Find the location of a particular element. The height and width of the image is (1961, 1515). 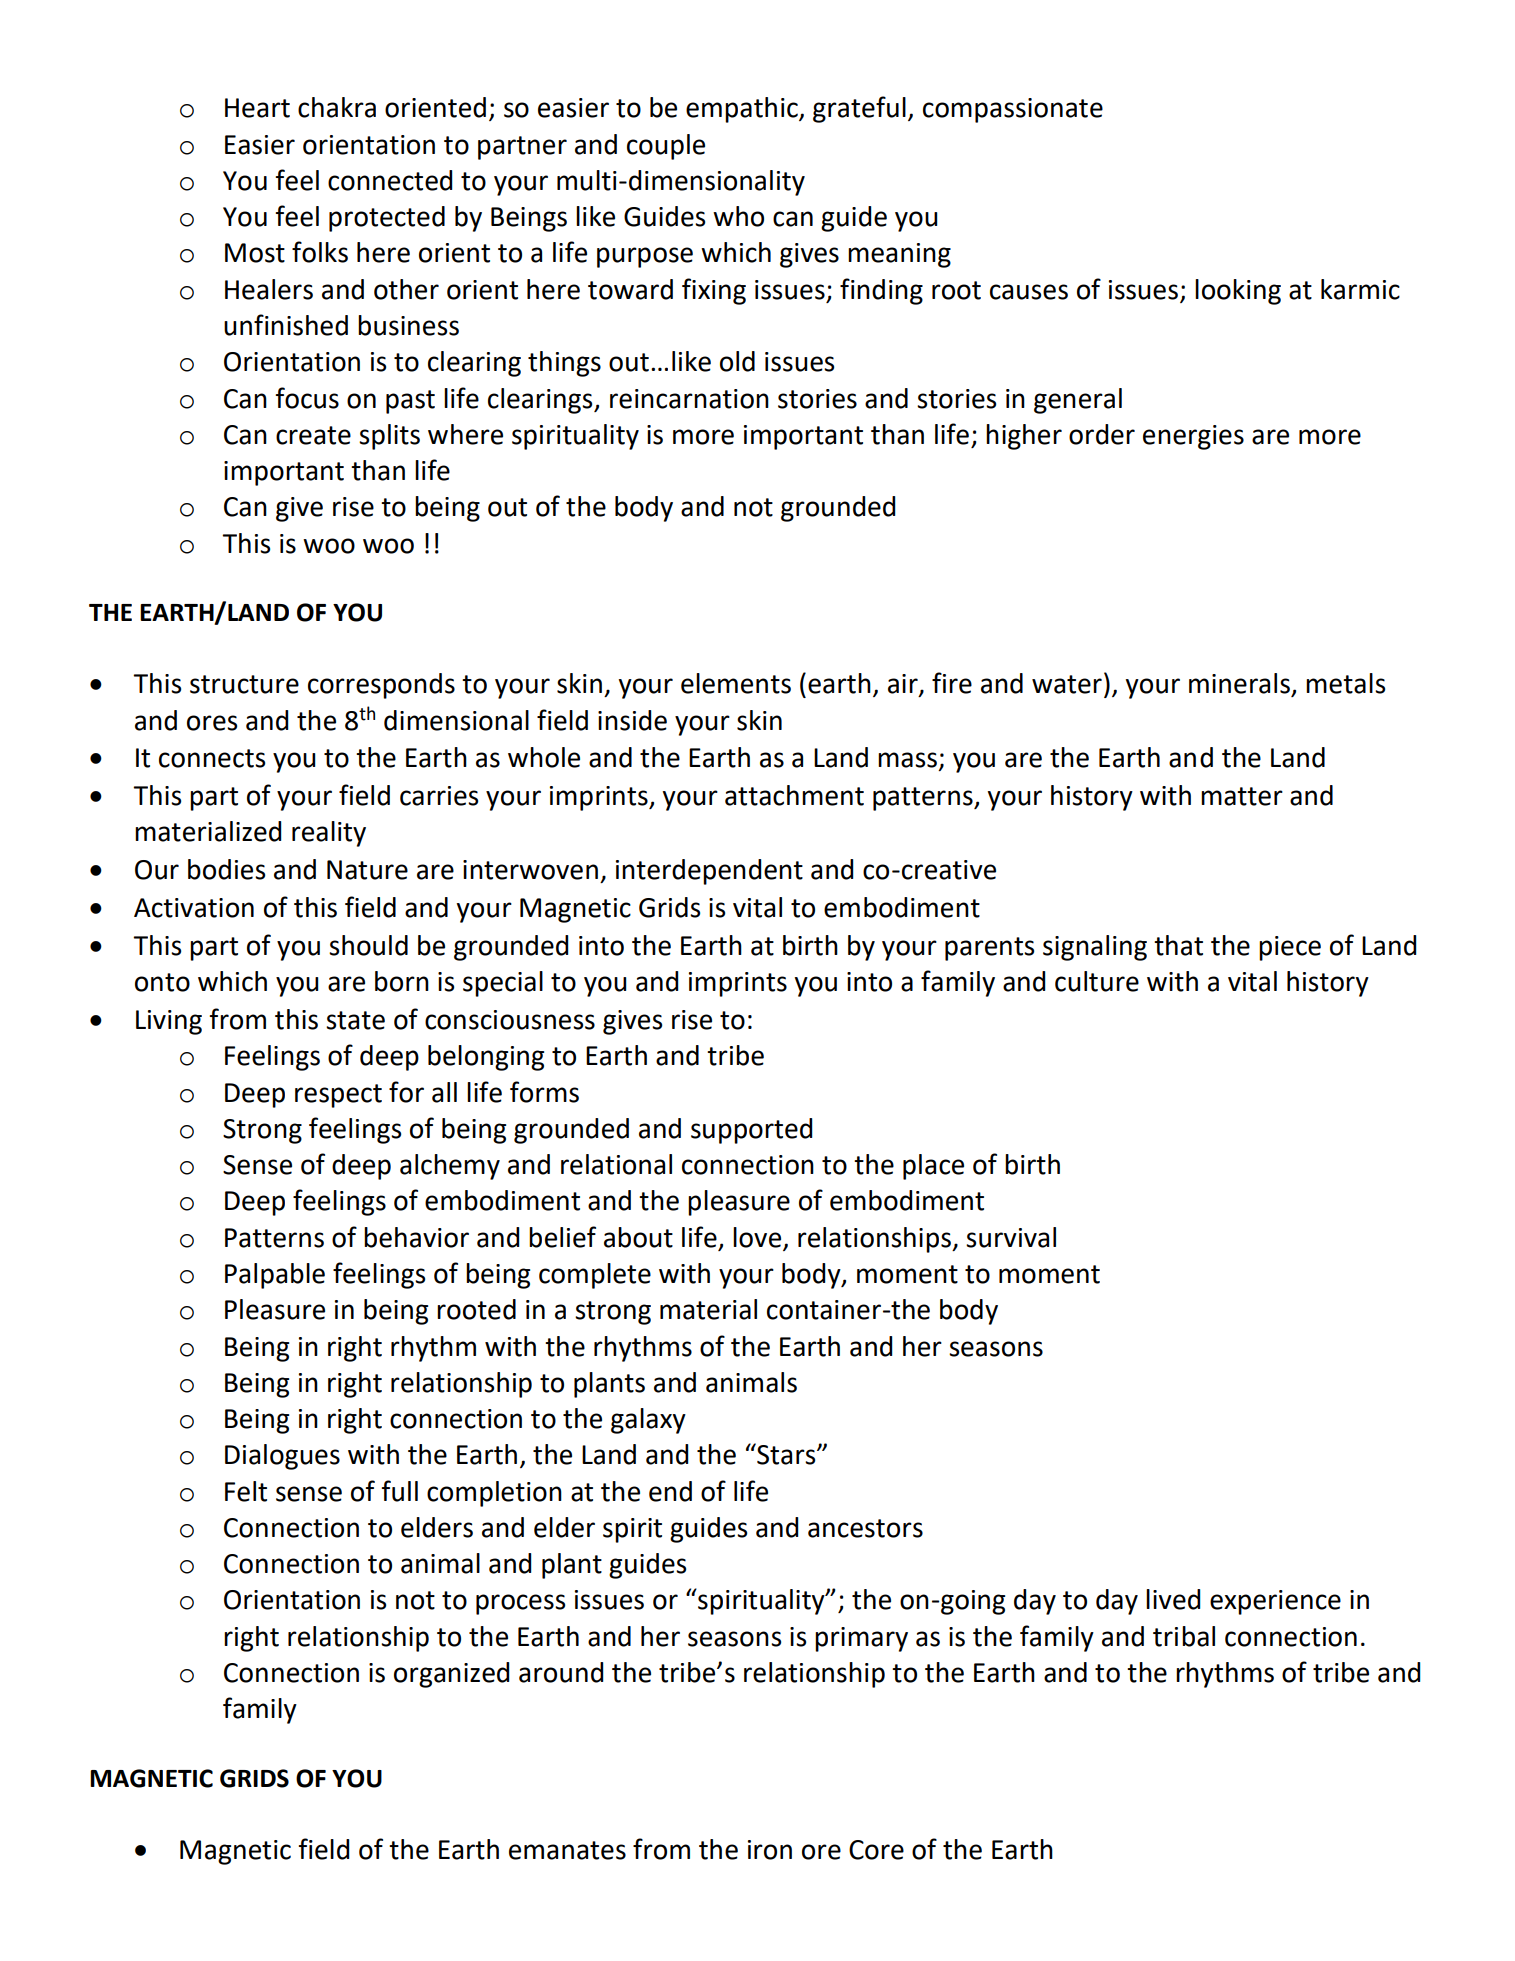

chakra is located at coordinates (337, 107).
